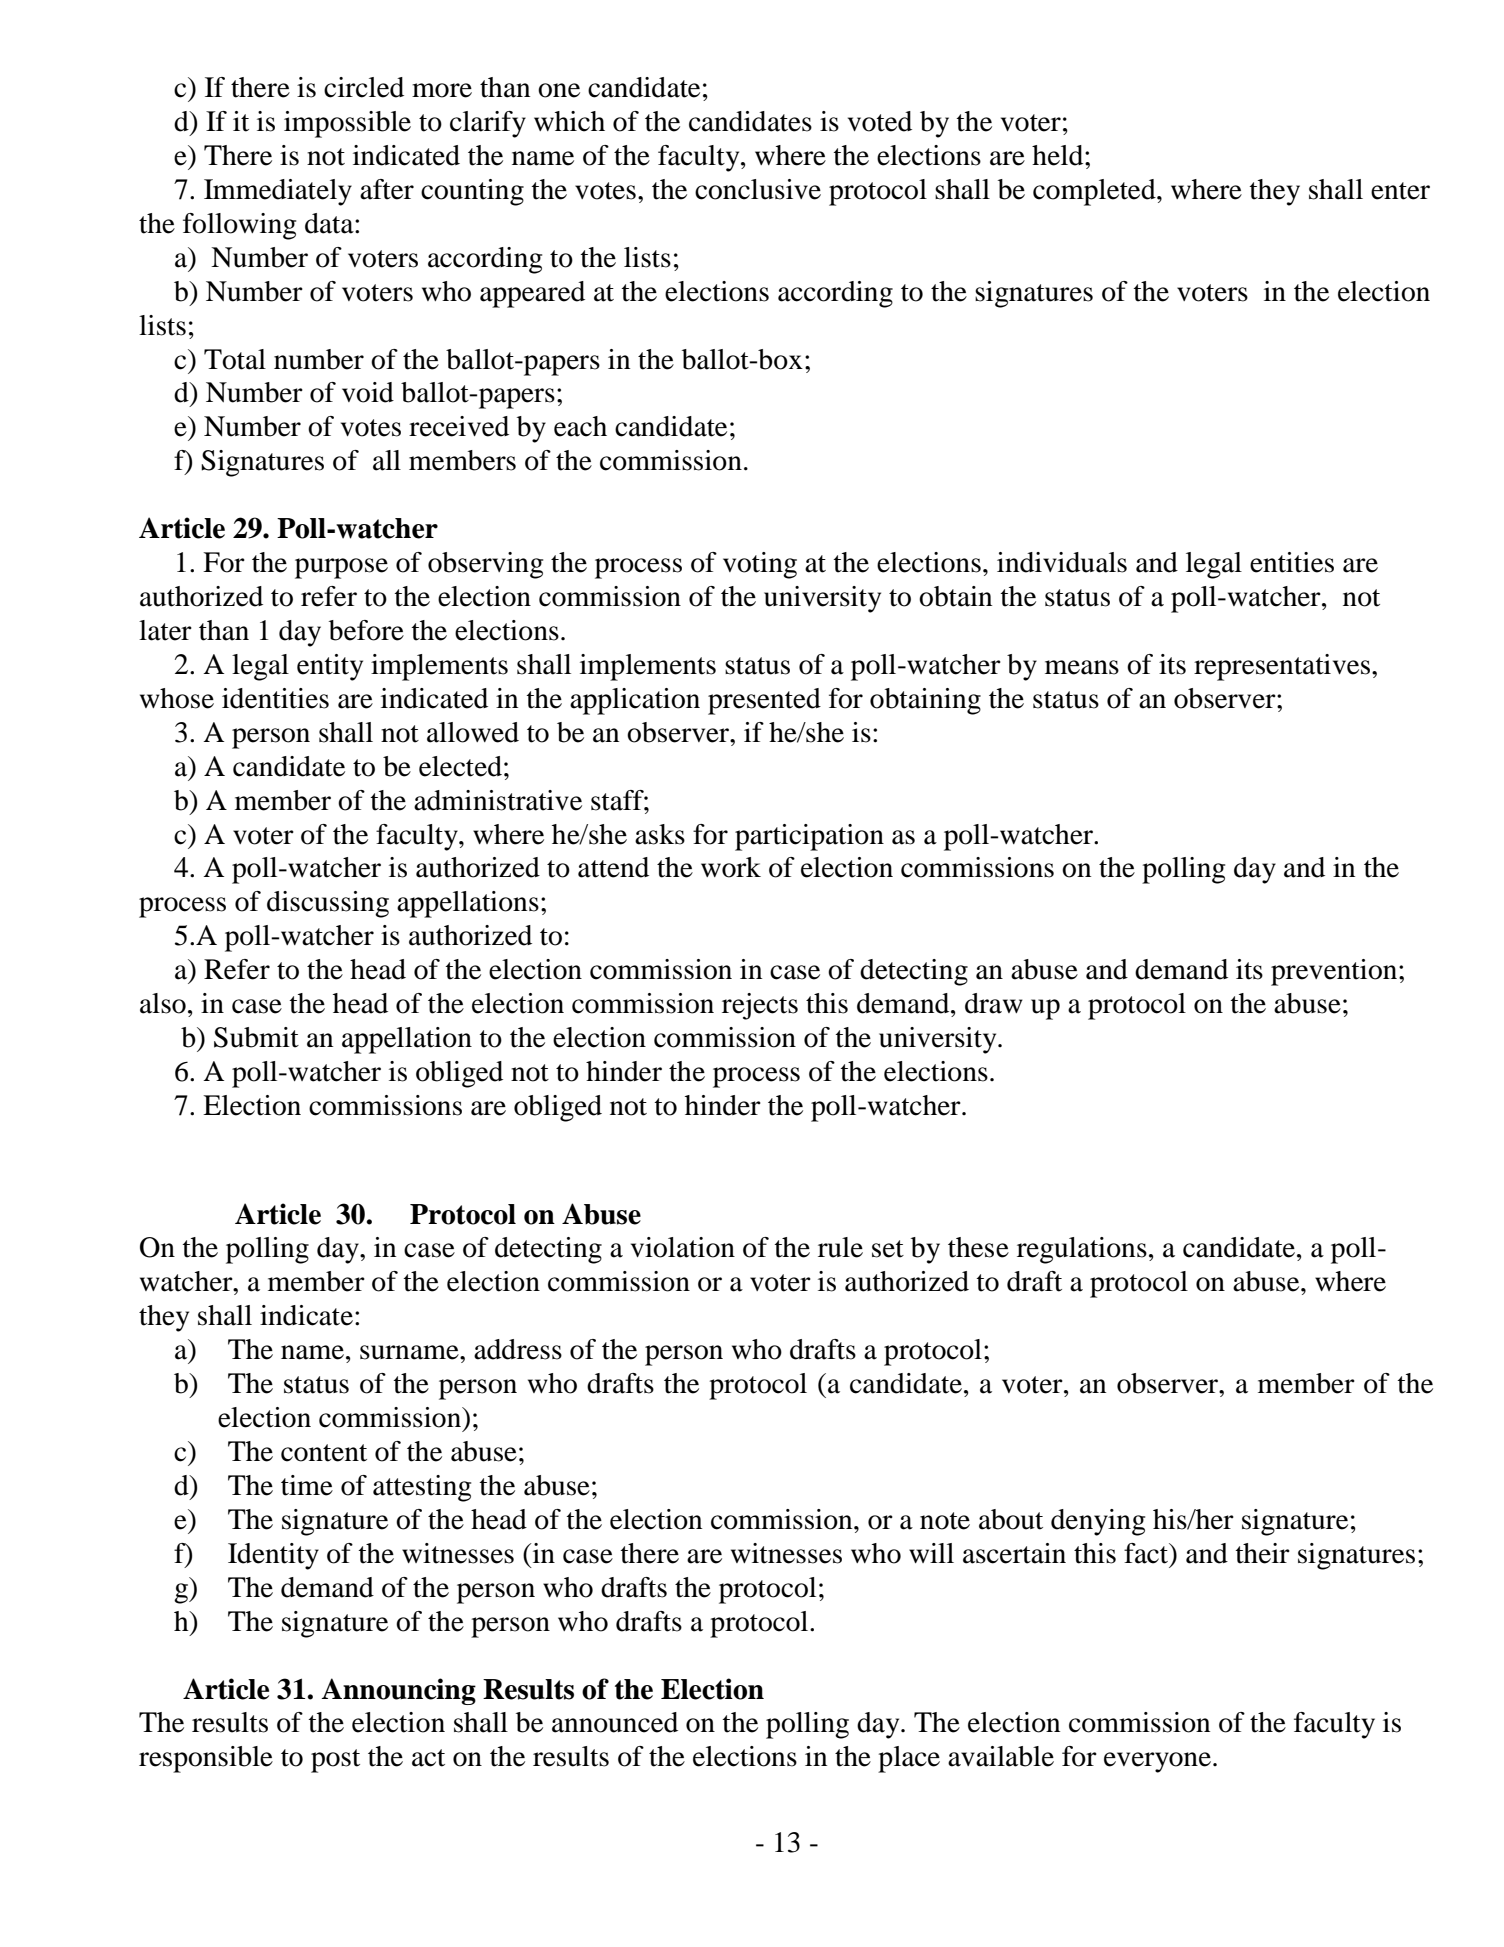 Image resolution: width=1504 pixels, height=1947 pixels. Describe the element at coordinates (1400, 191) in the screenshot. I see `enter` at that location.
